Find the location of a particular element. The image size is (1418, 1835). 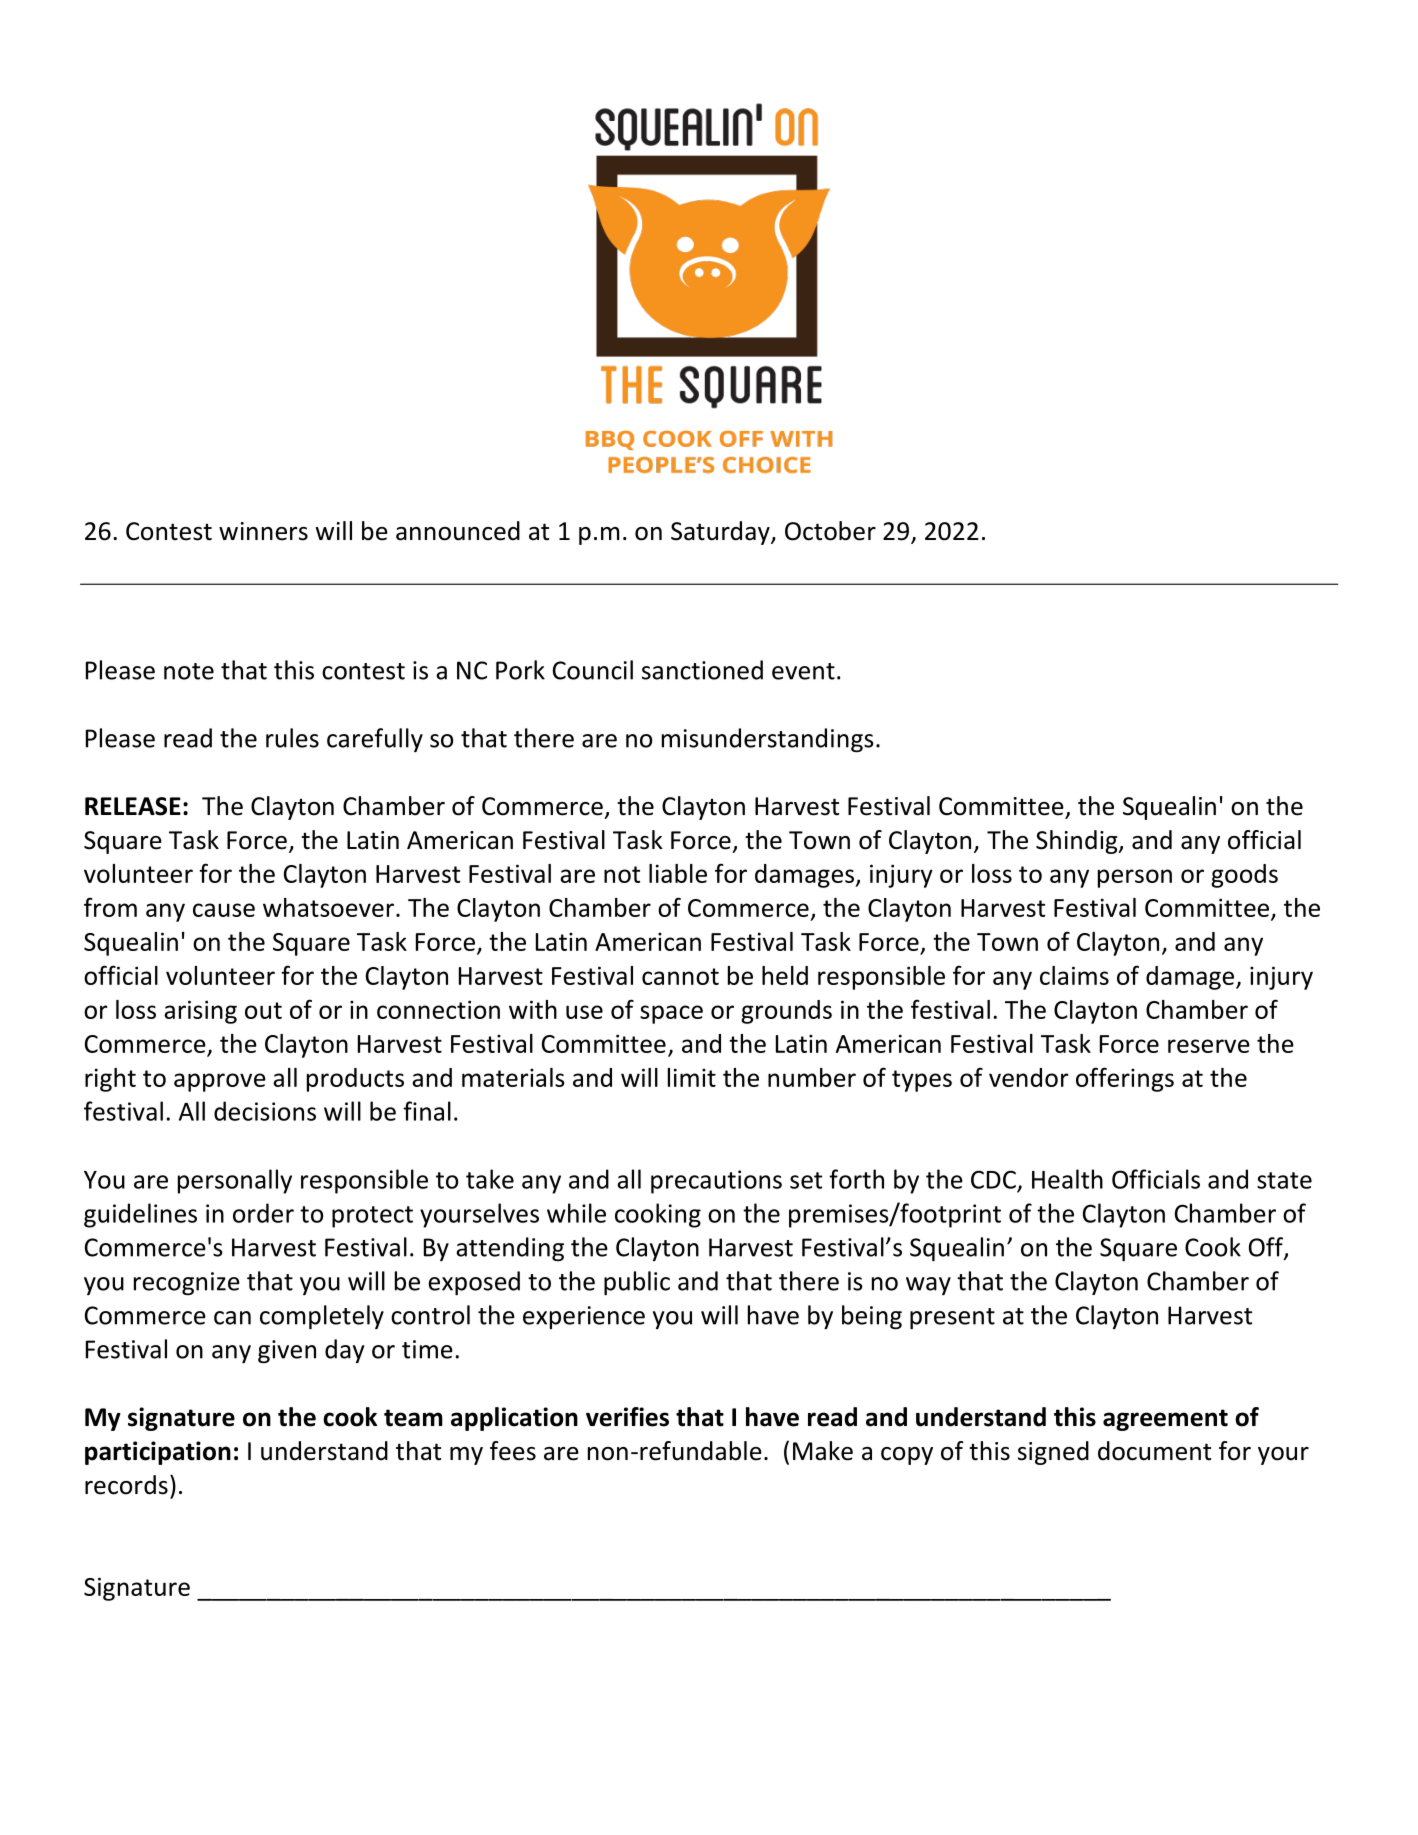

winners is located at coordinates (263, 531).
